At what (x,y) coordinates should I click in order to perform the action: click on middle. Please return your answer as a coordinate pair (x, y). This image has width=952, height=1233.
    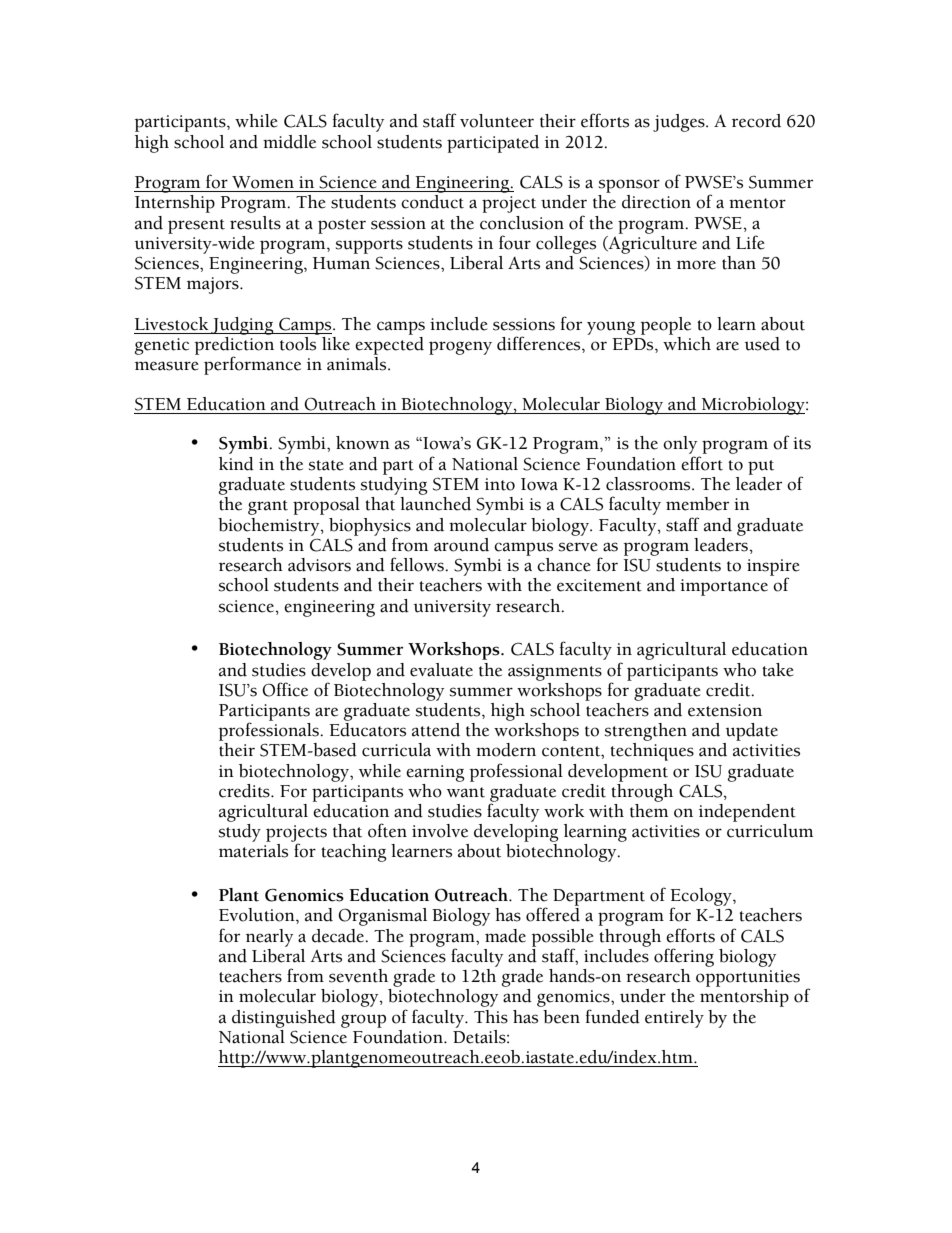
    Looking at the image, I should click on (289, 142).
